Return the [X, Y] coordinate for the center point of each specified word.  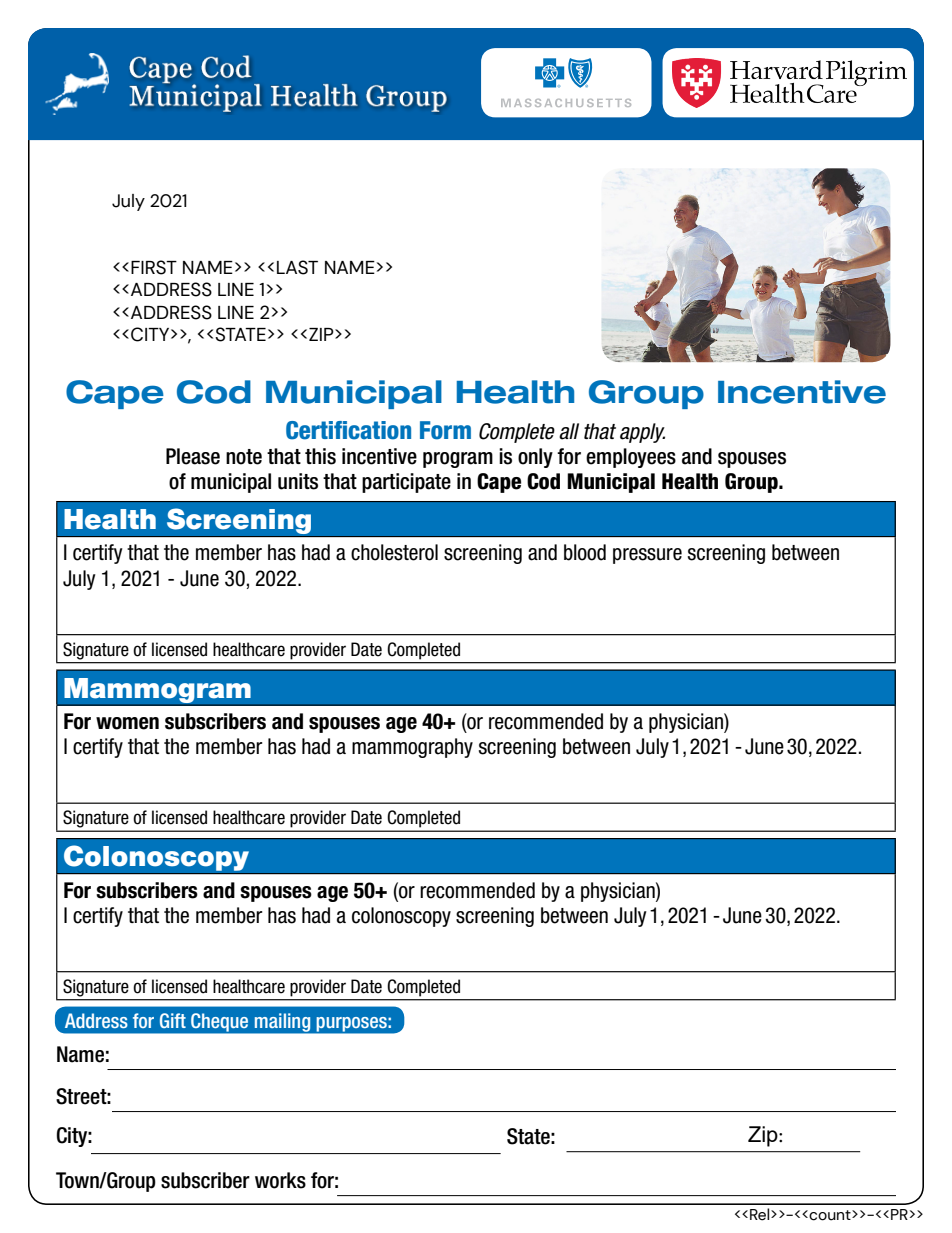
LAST [297, 267]
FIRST [154, 267]
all [569, 431]
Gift [173, 1020]
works [280, 1180]
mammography [412, 748]
